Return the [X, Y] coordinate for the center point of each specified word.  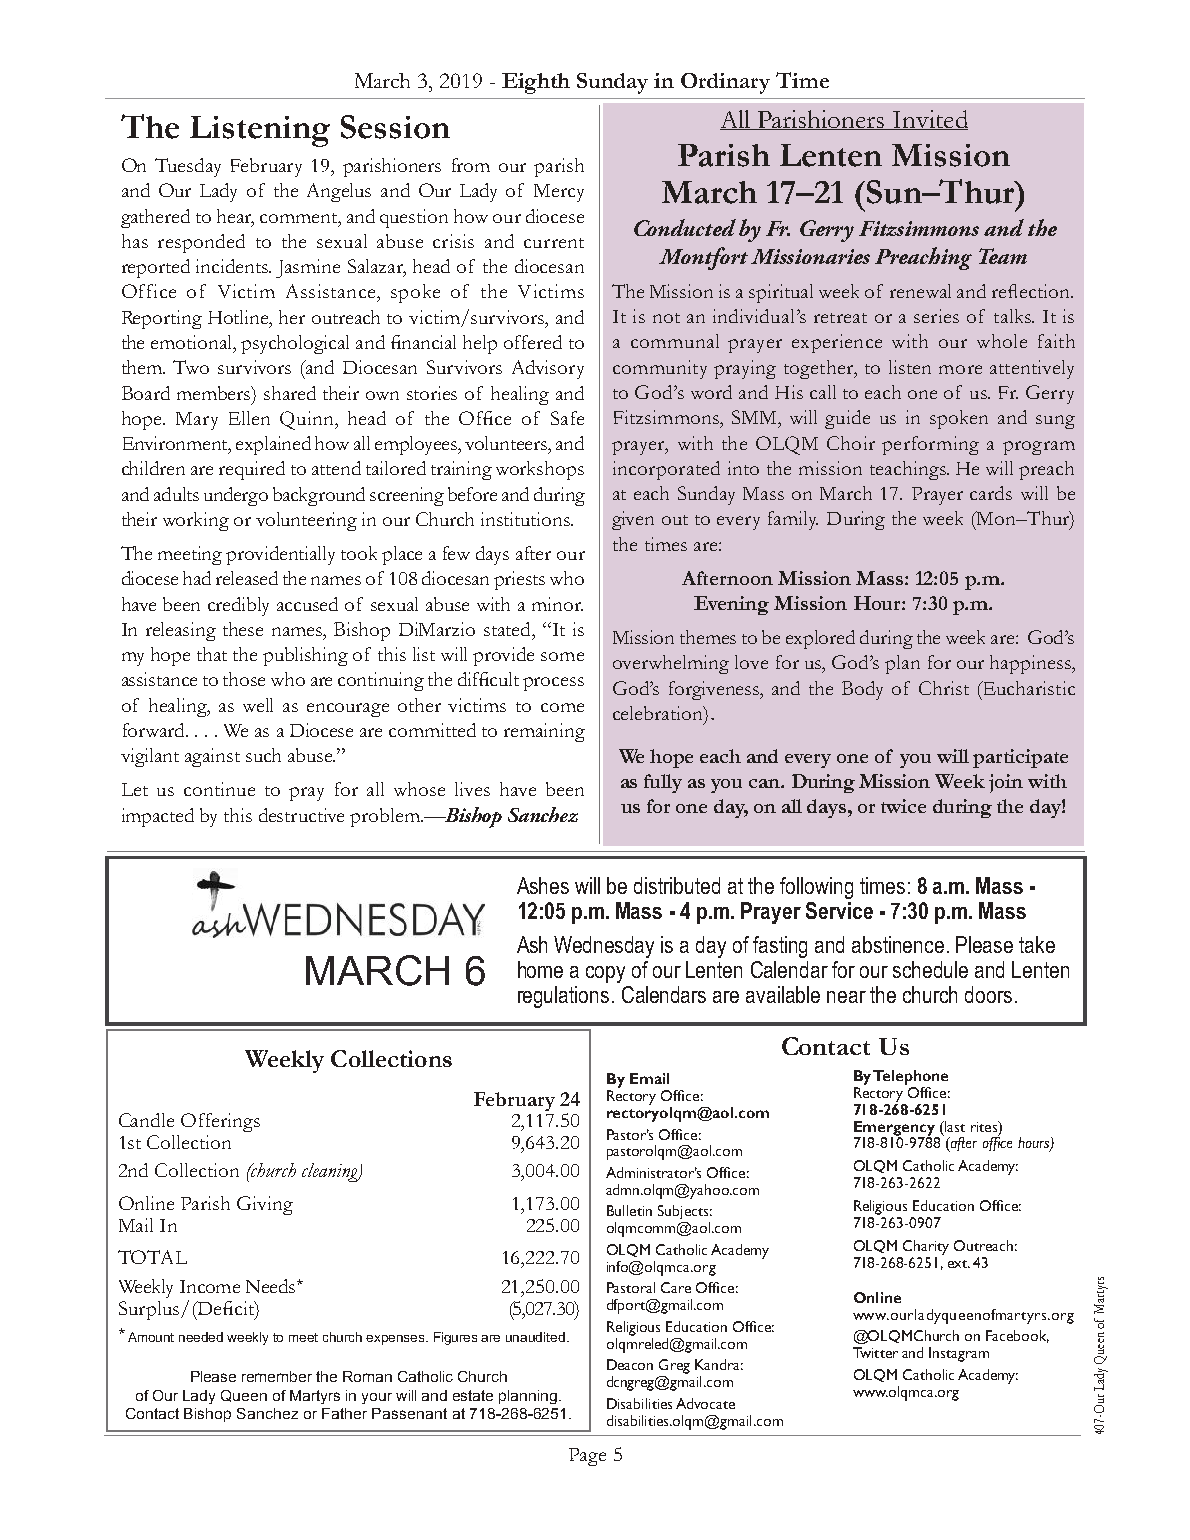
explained [273, 445]
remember [277, 1376]
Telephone [910, 1077]
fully [663, 783]
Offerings [220, 1122]
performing [930, 445]
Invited [929, 120]
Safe [567, 418]
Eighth [536, 83]
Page [587, 1457]
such [263, 755]
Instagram [959, 1354]
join [1006, 783]
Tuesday [188, 167]
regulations [563, 997]
